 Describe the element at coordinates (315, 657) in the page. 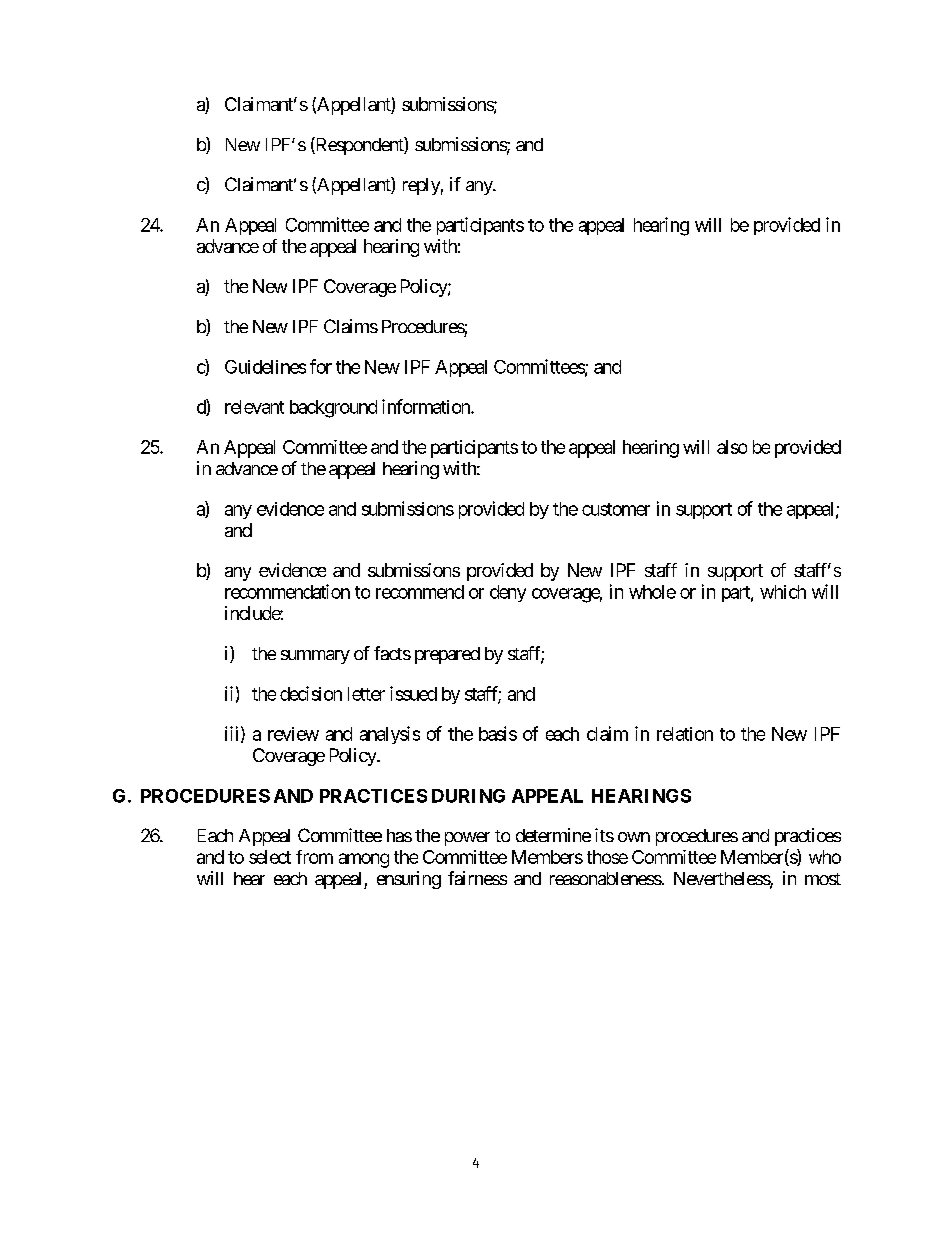

I see `summary` at that location.
